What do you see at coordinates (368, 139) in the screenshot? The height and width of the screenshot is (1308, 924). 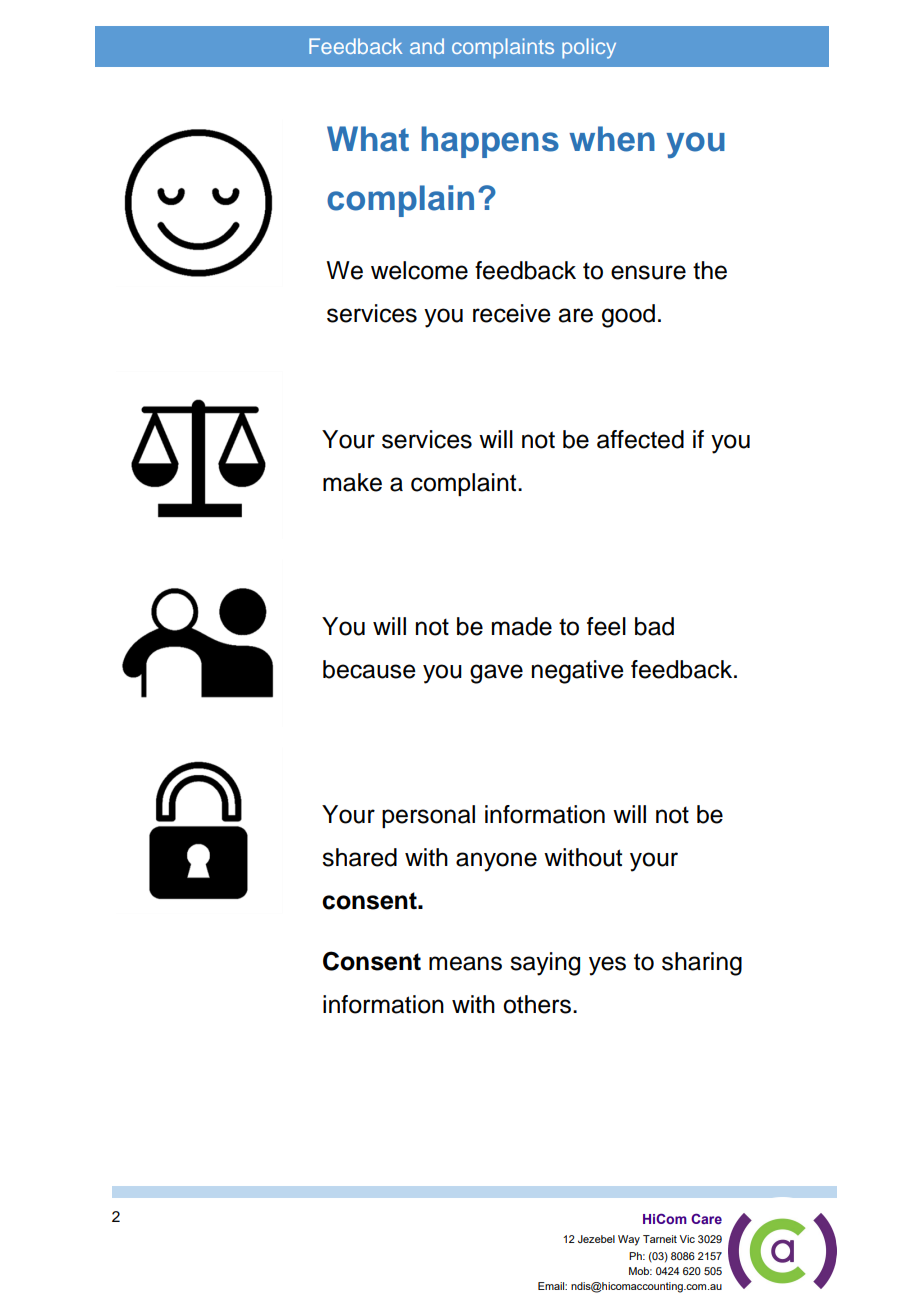 I see `What` at bounding box center [368, 139].
